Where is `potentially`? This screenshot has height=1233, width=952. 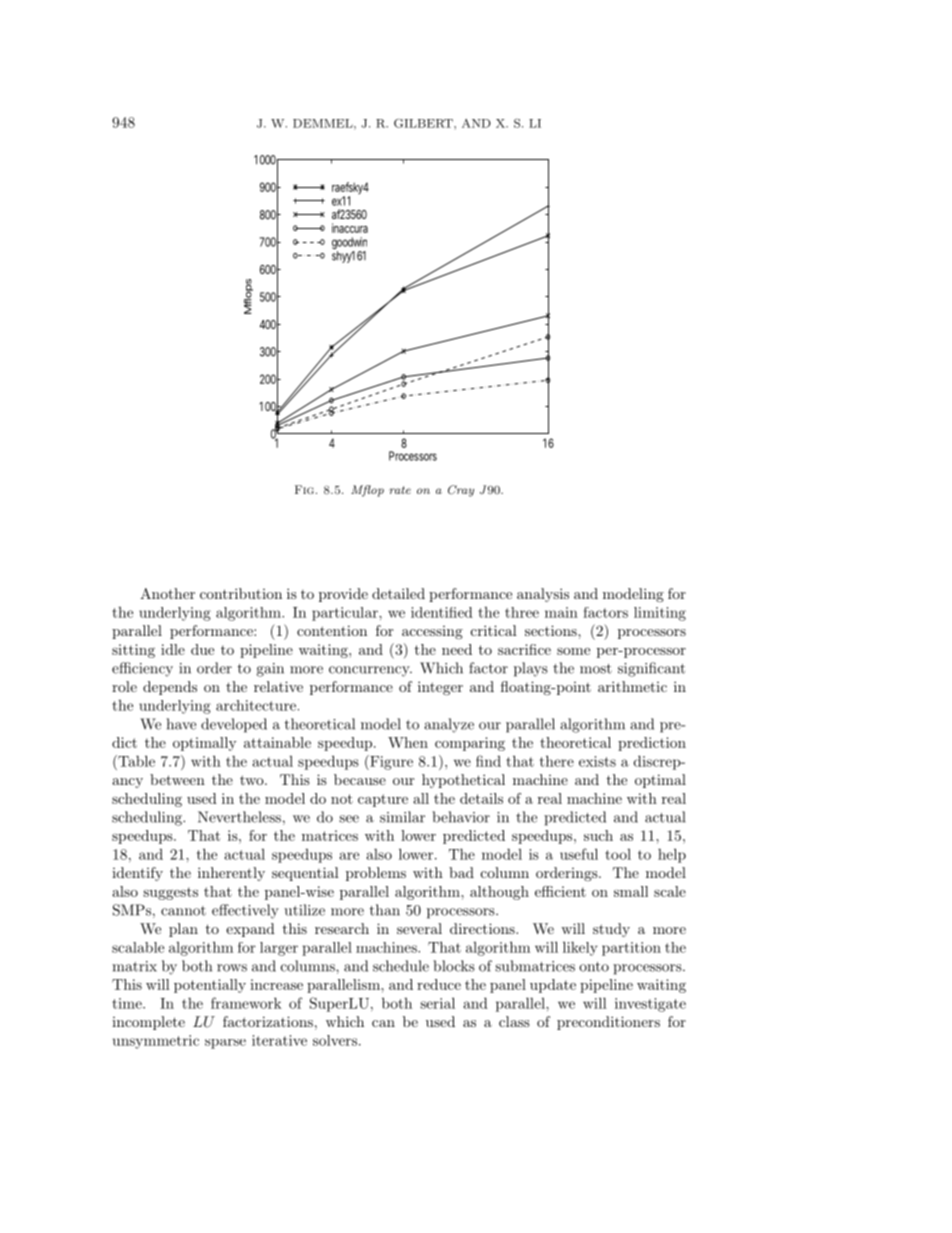
potentially is located at coordinates (210, 986).
